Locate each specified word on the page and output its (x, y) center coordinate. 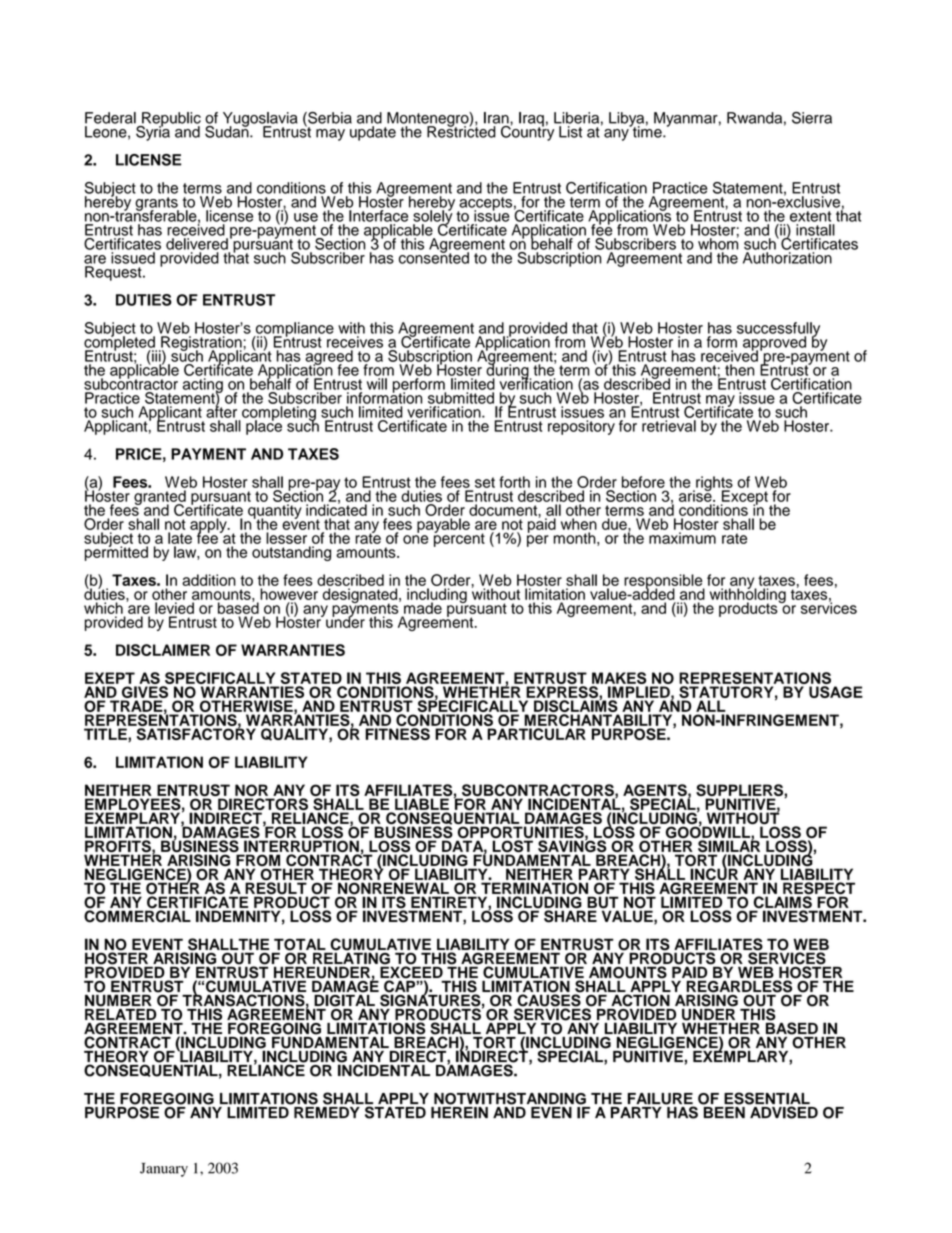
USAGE (836, 692)
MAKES (619, 678)
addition (209, 580)
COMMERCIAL (137, 915)
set (485, 482)
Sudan (228, 130)
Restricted (461, 131)
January (164, 1170)
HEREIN (459, 1111)
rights (713, 484)
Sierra (812, 118)
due (615, 524)
